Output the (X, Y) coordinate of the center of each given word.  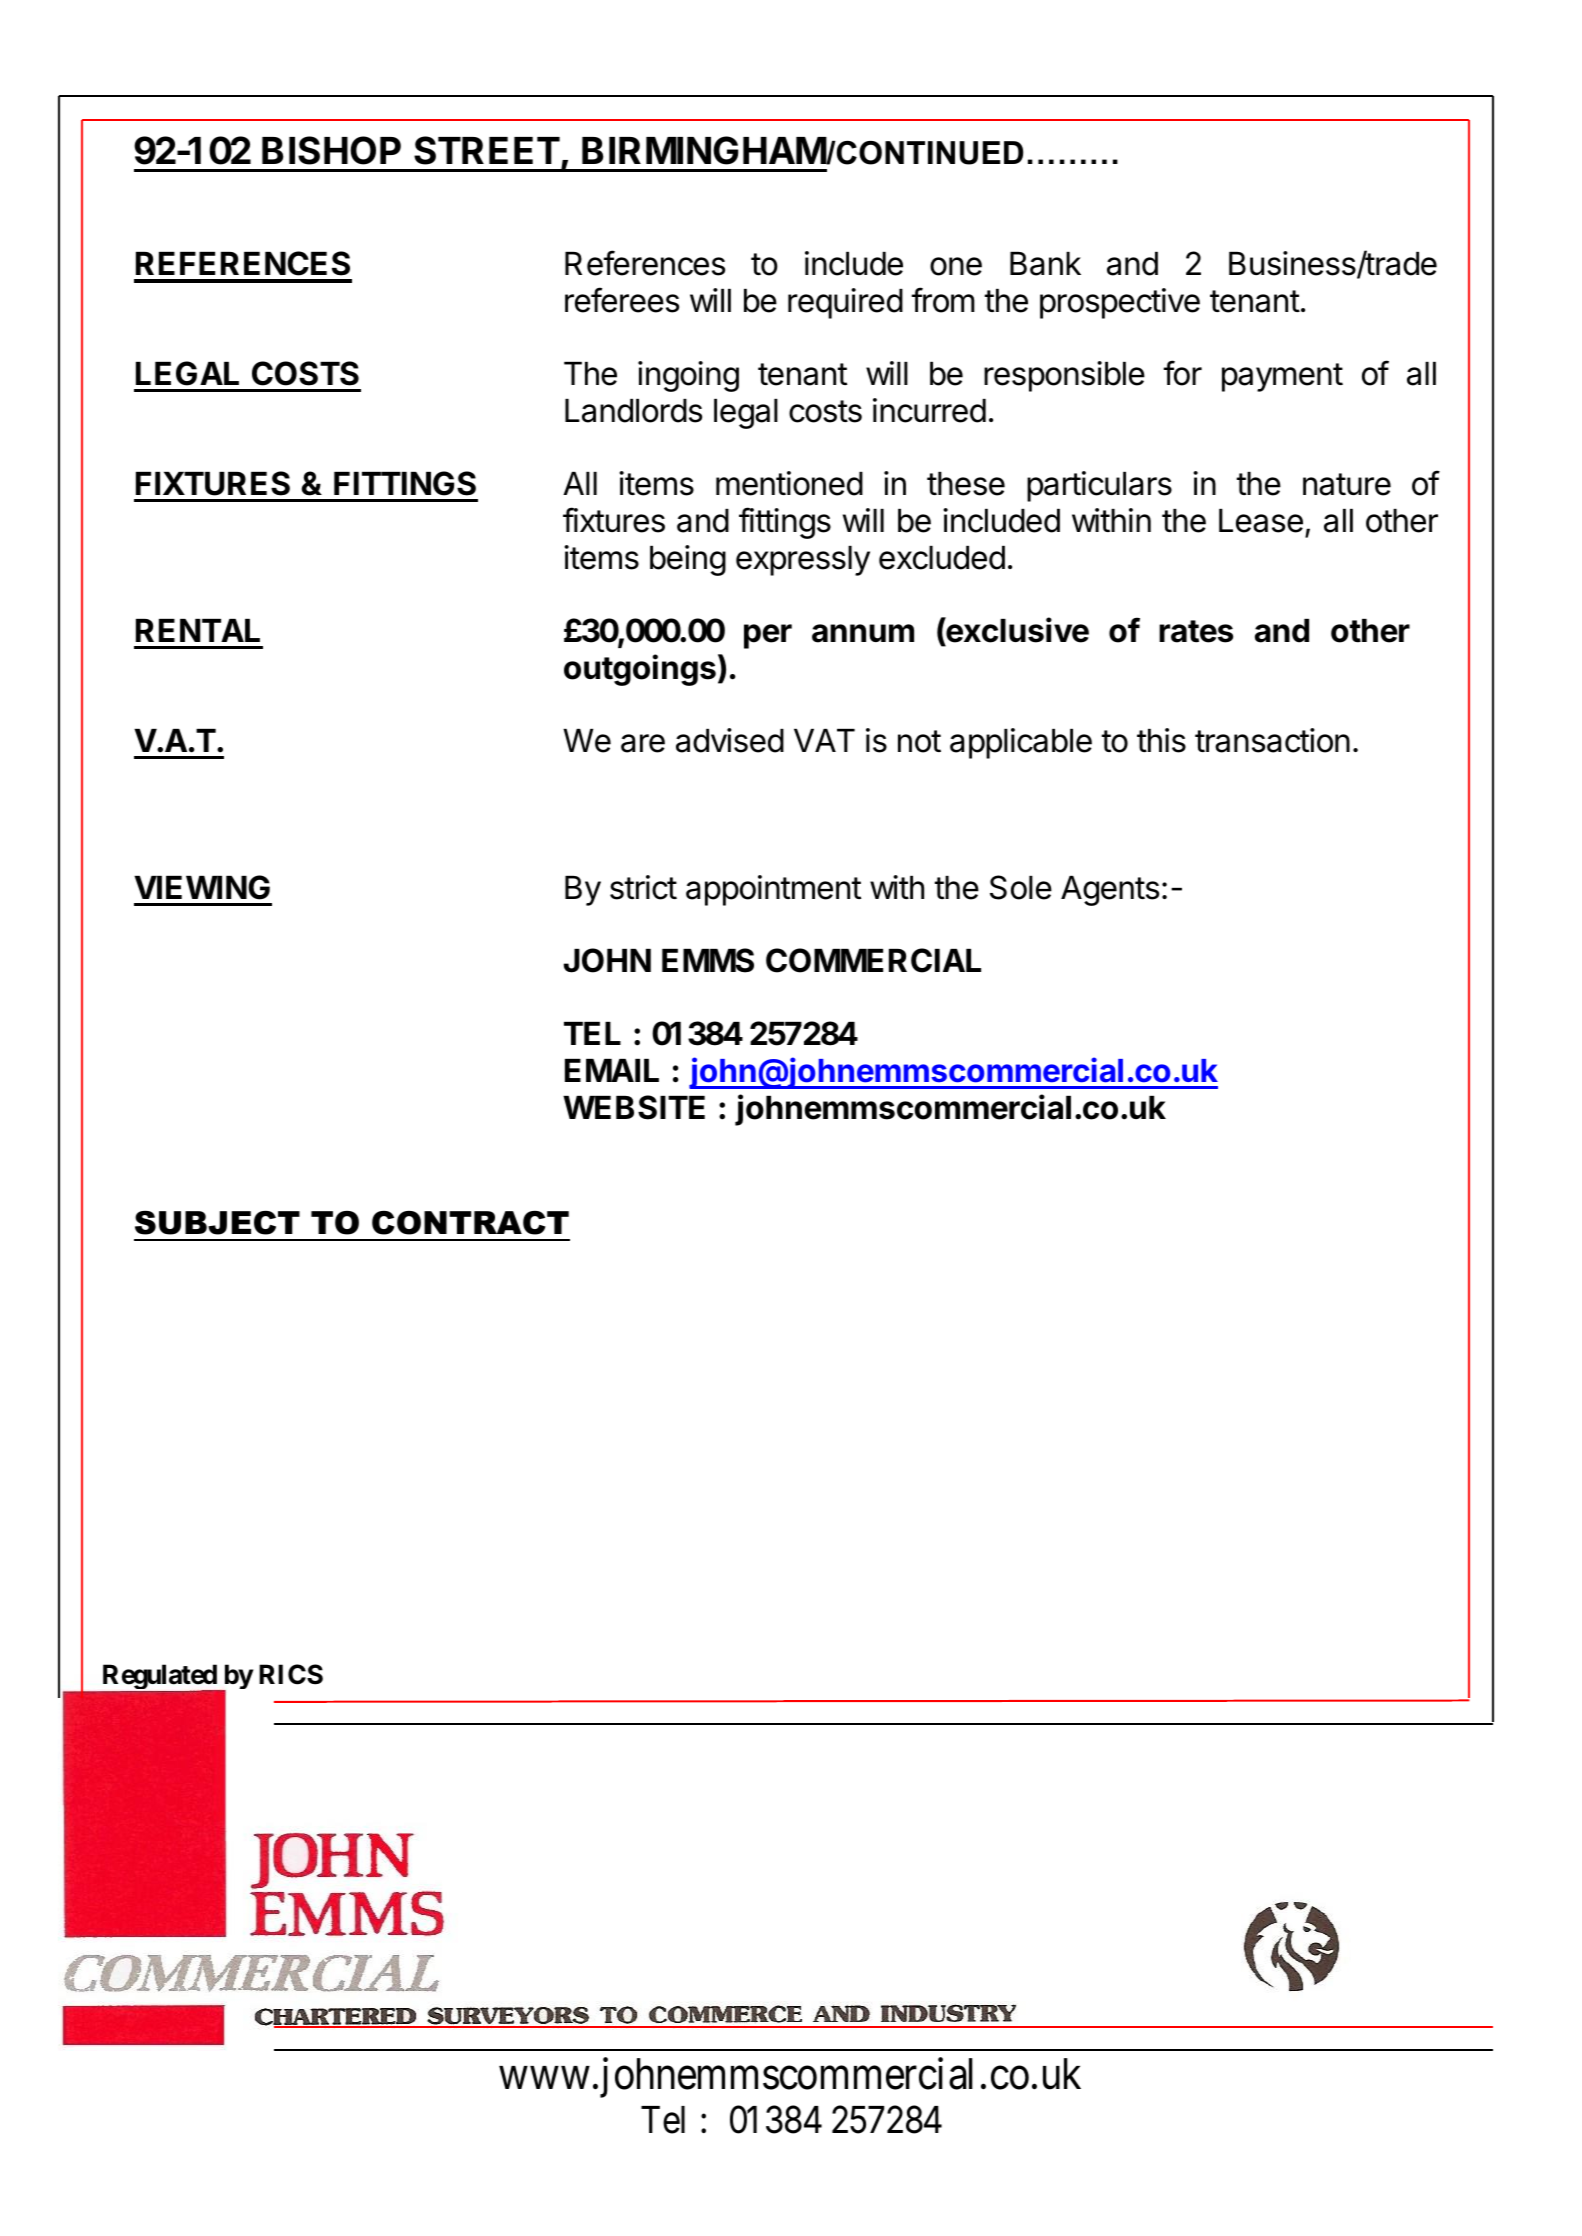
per (768, 636)
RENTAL (198, 630)
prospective (1120, 303)
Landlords (633, 411)
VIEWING (202, 887)
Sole (1021, 887)
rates (1196, 631)
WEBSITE (634, 1107)
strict (643, 887)
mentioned (789, 483)
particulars (1099, 486)
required (845, 303)
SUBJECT (217, 1223)
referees (622, 300)
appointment (773, 890)
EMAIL (612, 1070)
